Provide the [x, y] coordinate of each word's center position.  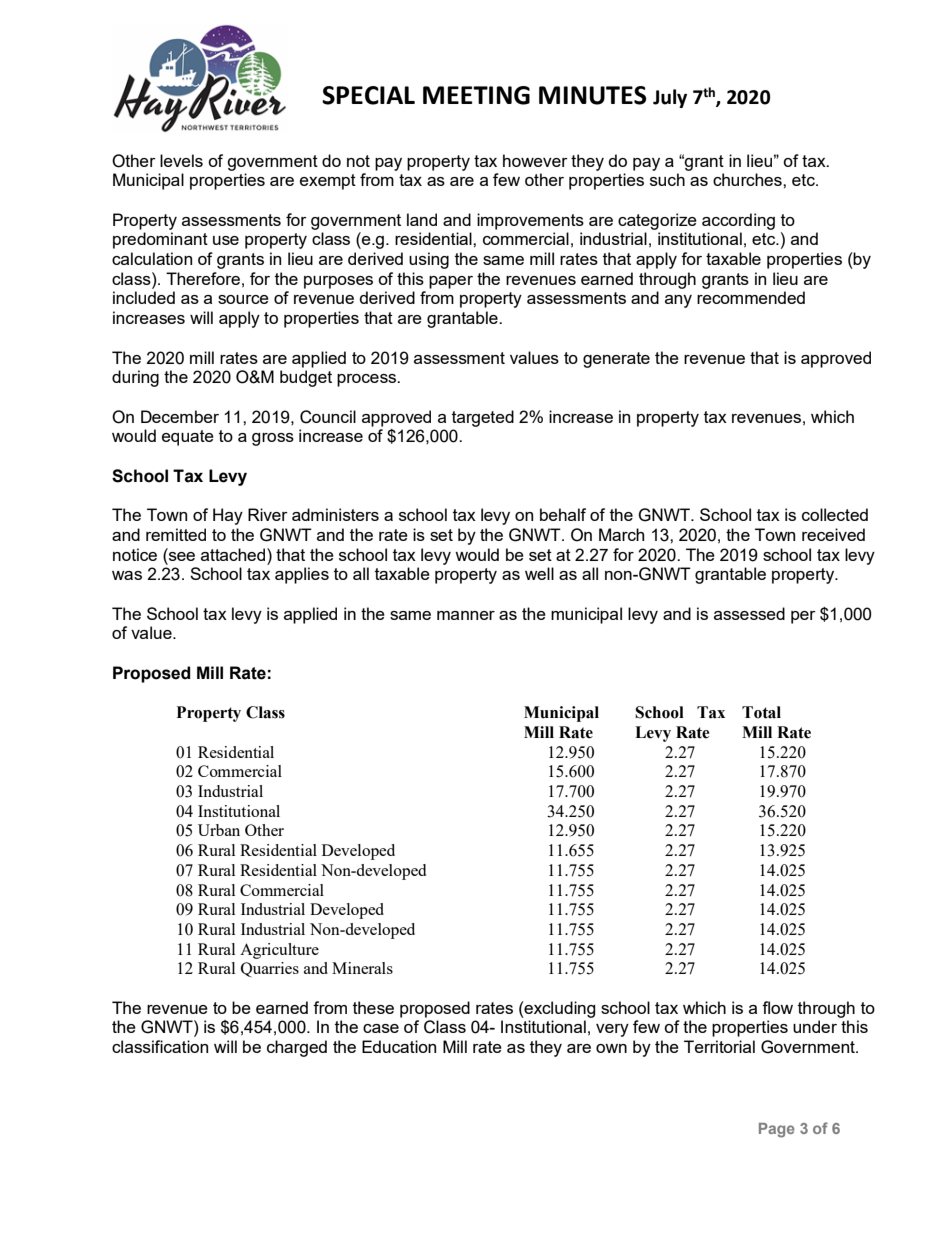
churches [748, 179]
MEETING [476, 95]
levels [181, 160]
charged [297, 1048]
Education [399, 1046]
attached [234, 554]
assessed [749, 613]
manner [466, 615]
